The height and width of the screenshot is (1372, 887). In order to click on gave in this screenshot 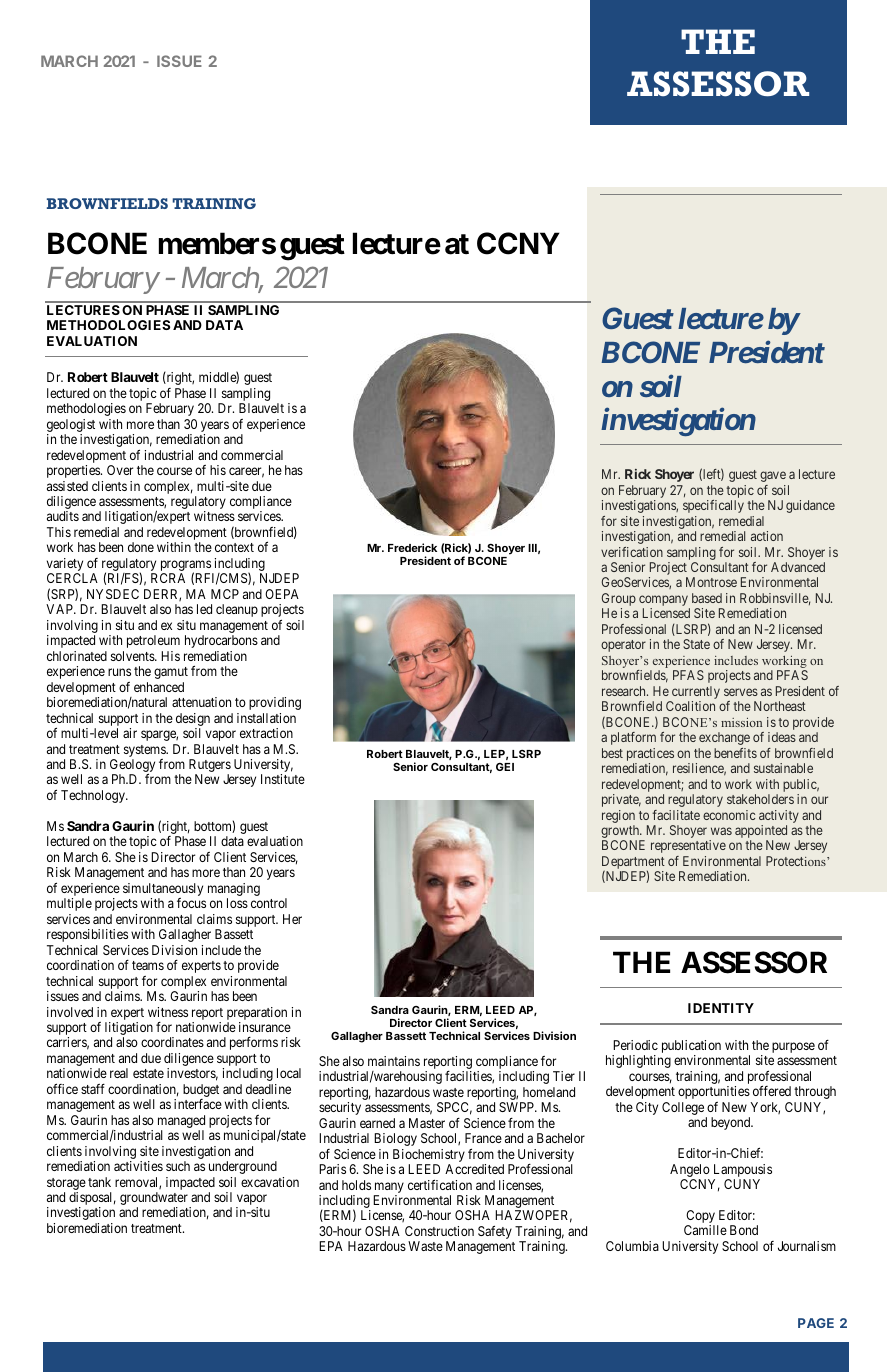, I will do `click(773, 476)`.
